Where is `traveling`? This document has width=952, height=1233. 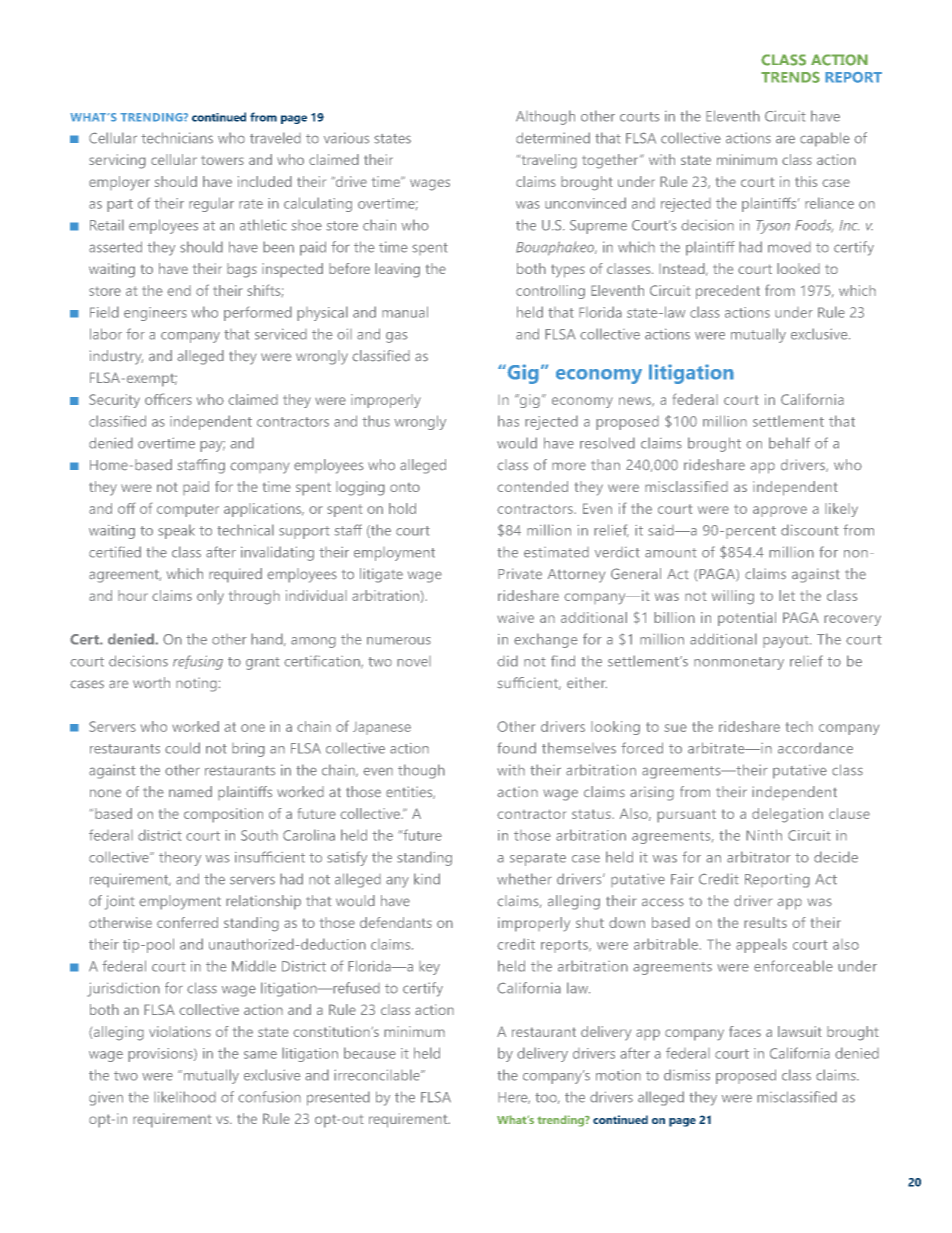 traveling is located at coordinates (548, 161).
